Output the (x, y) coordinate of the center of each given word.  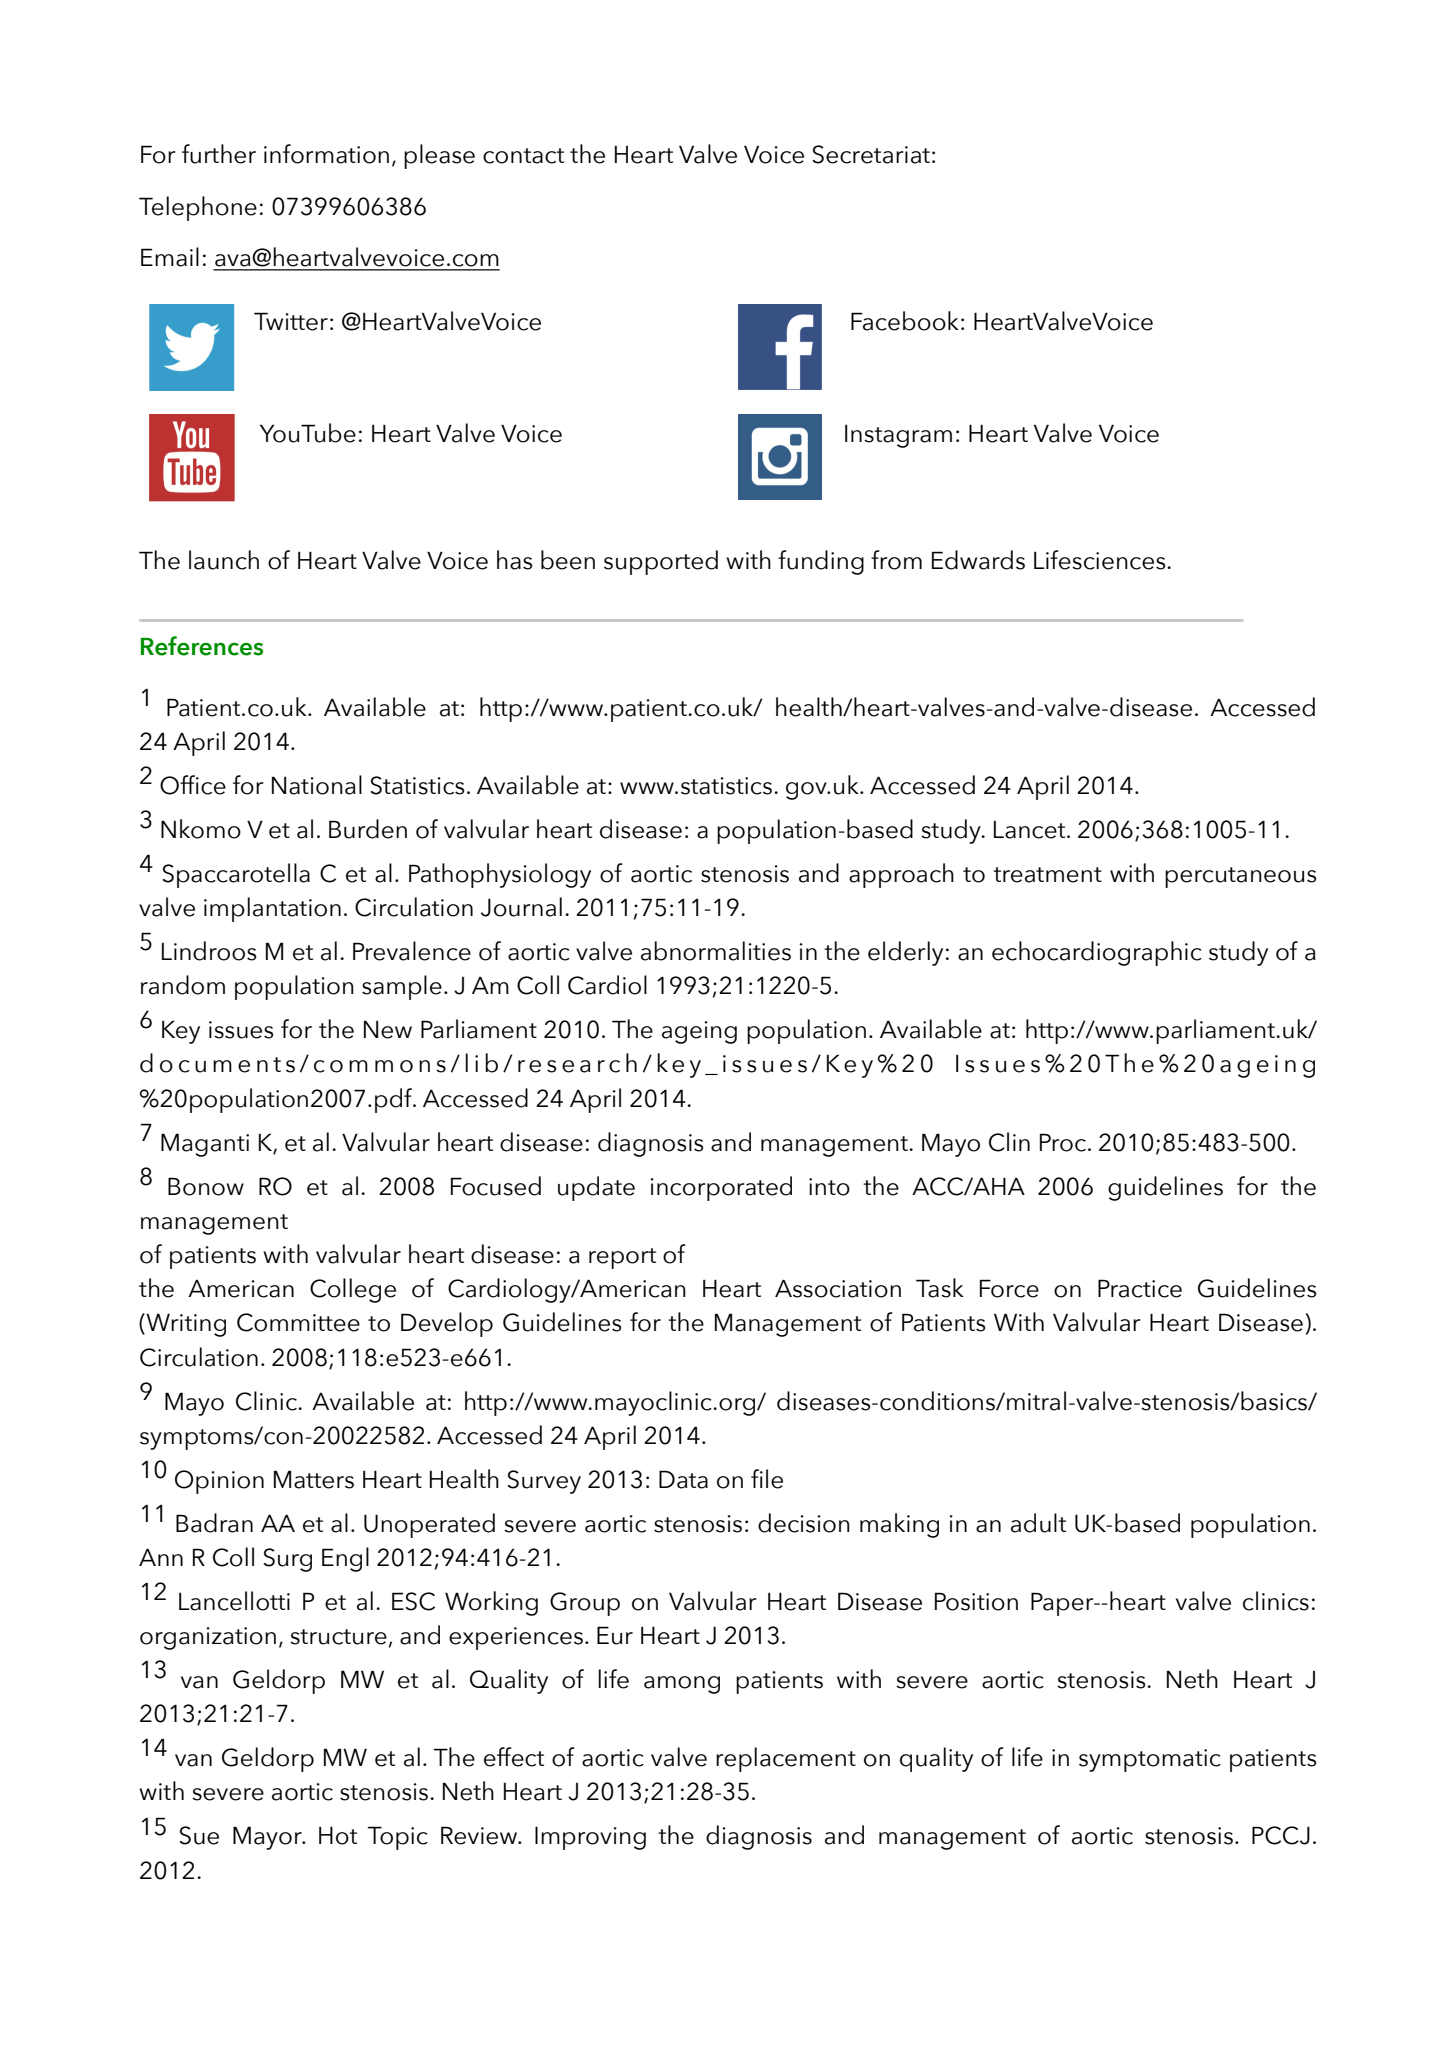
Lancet (1031, 830)
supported (661, 562)
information (326, 154)
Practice (1140, 1288)
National (317, 785)
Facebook (905, 321)
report (622, 1258)
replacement (786, 1759)
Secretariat (871, 154)
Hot (338, 1836)
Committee (298, 1322)
